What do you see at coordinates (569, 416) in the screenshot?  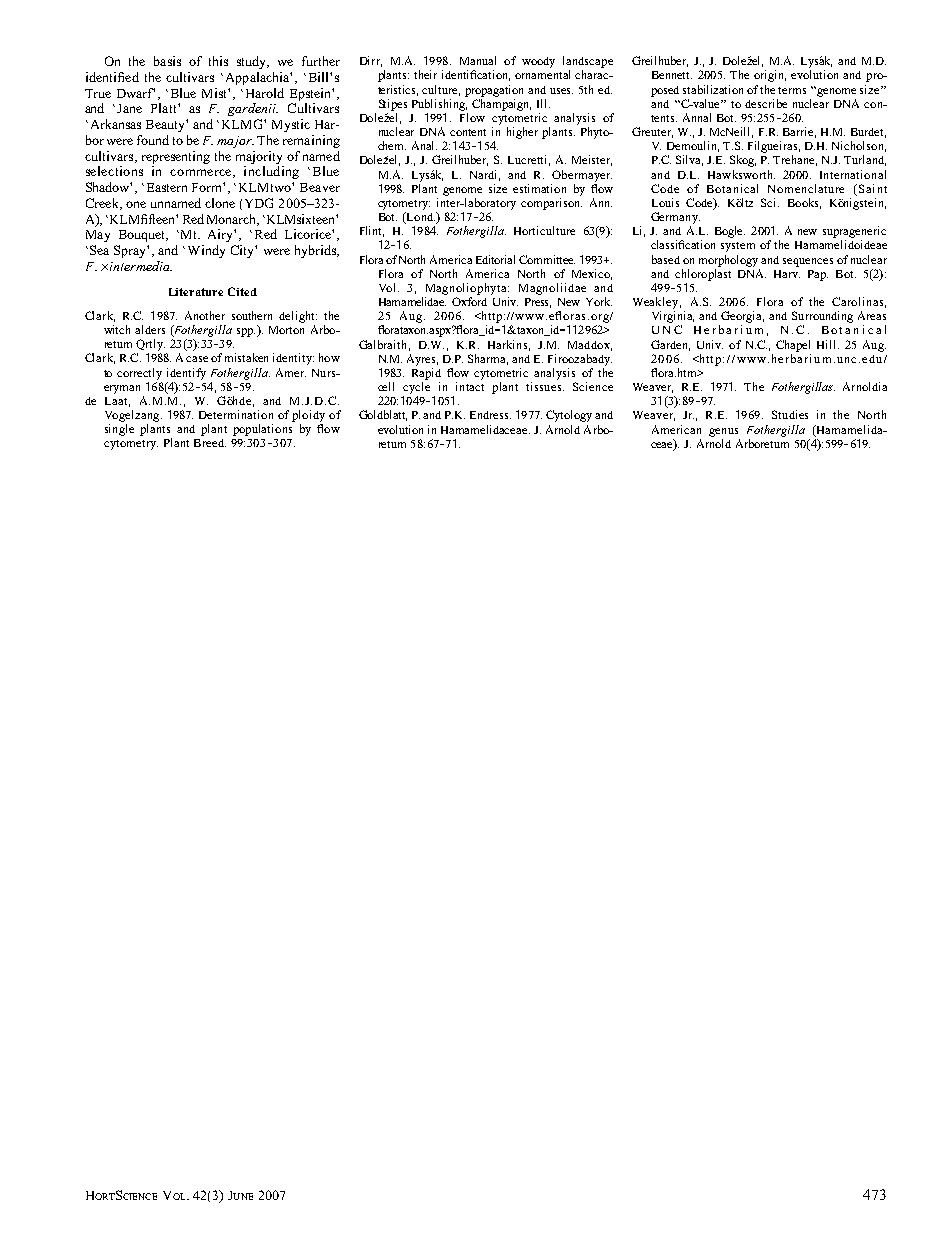 I see `Cytology` at bounding box center [569, 416].
